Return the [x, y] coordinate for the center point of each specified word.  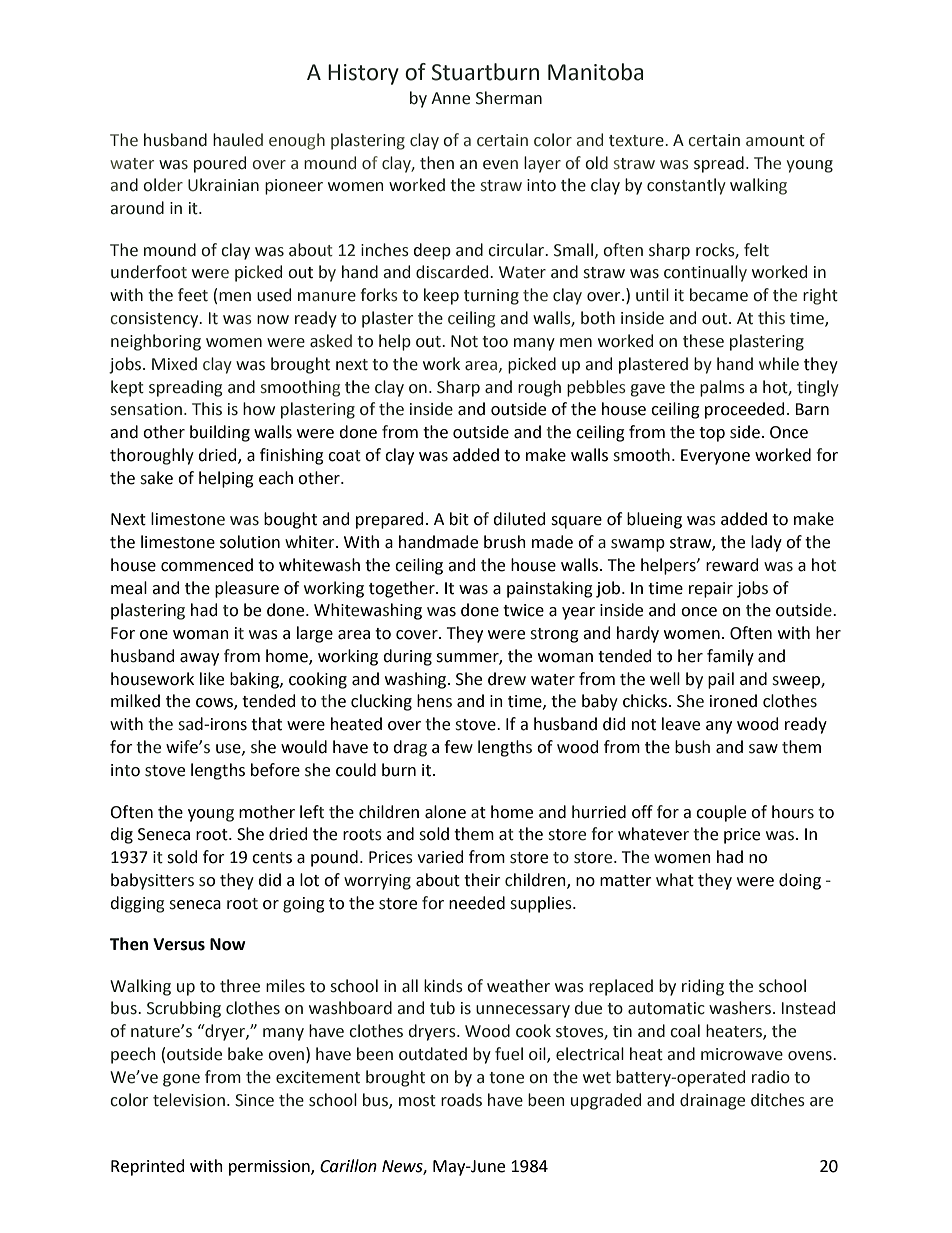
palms [722, 388]
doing [800, 881]
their [482, 880]
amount [775, 141]
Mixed [174, 364]
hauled [238, 140]
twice [523, 610]
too [495, 342]
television [189, 1100]
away [199, 659]
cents [272, 858]
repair [711, 590]
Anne [450, 98]
